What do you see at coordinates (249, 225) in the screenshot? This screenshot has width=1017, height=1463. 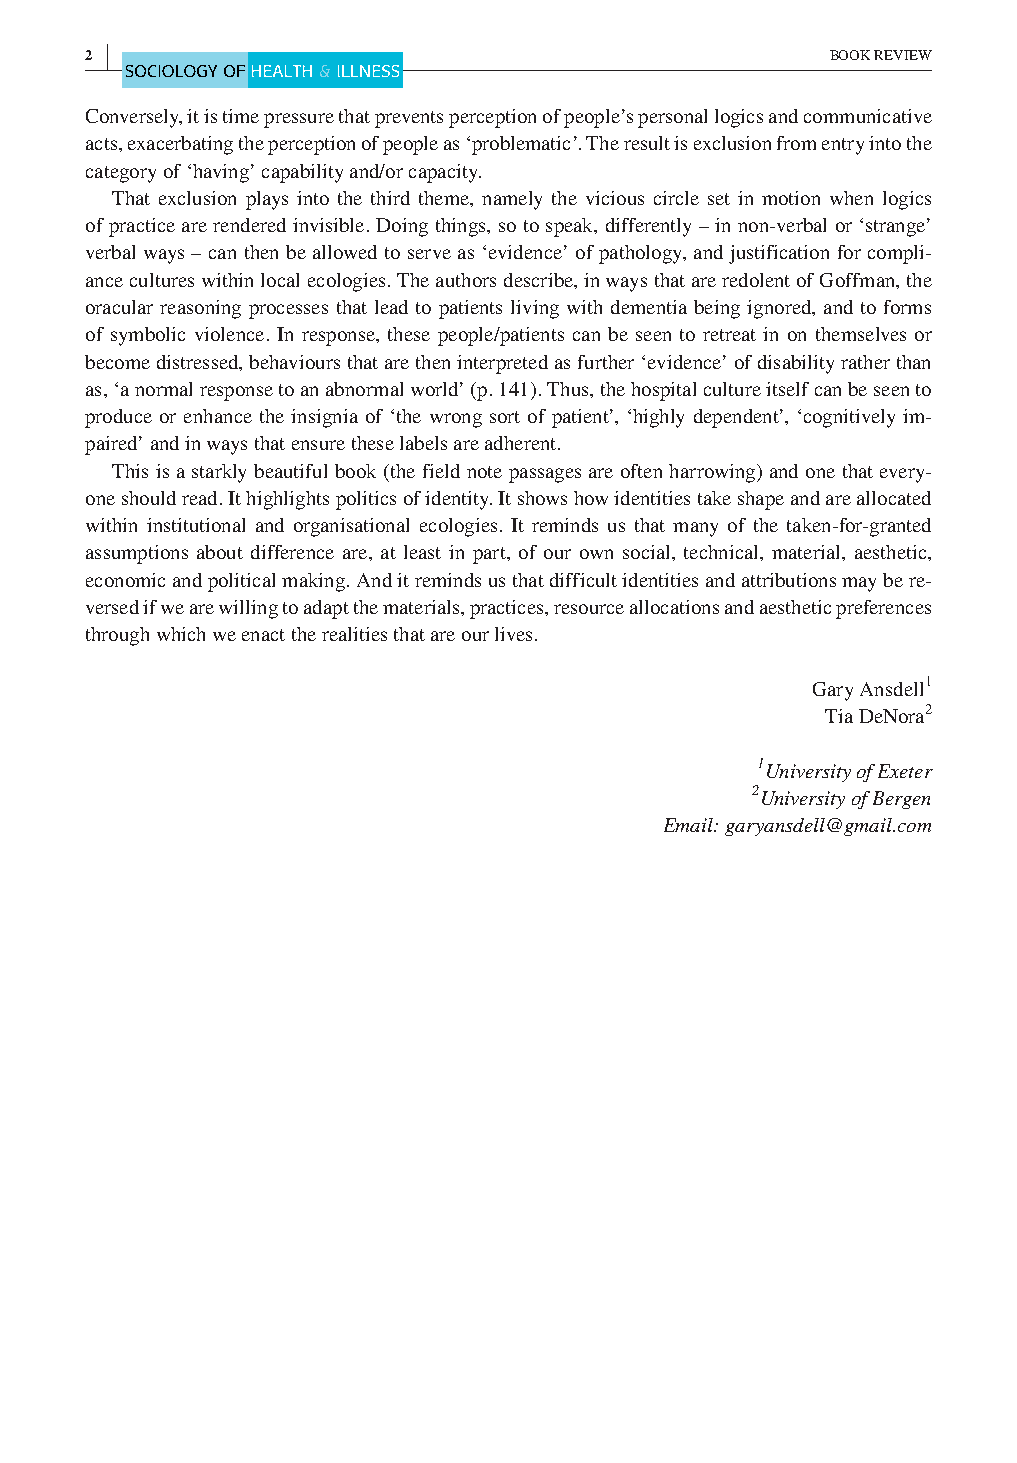 I see `rendered` at bounding box center [249, 225].
